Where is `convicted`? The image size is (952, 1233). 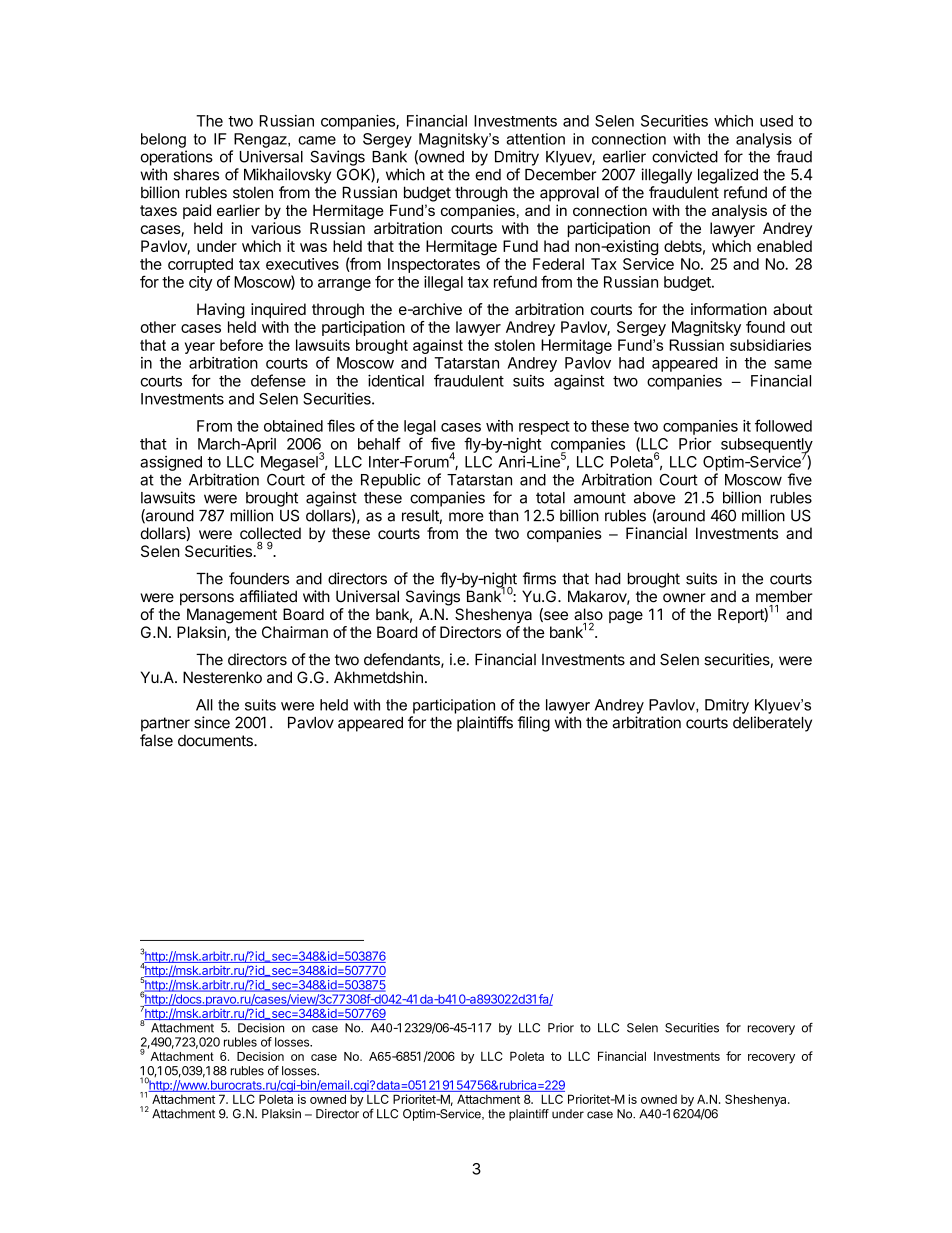 convicted is located at coordinates (685, 156).
